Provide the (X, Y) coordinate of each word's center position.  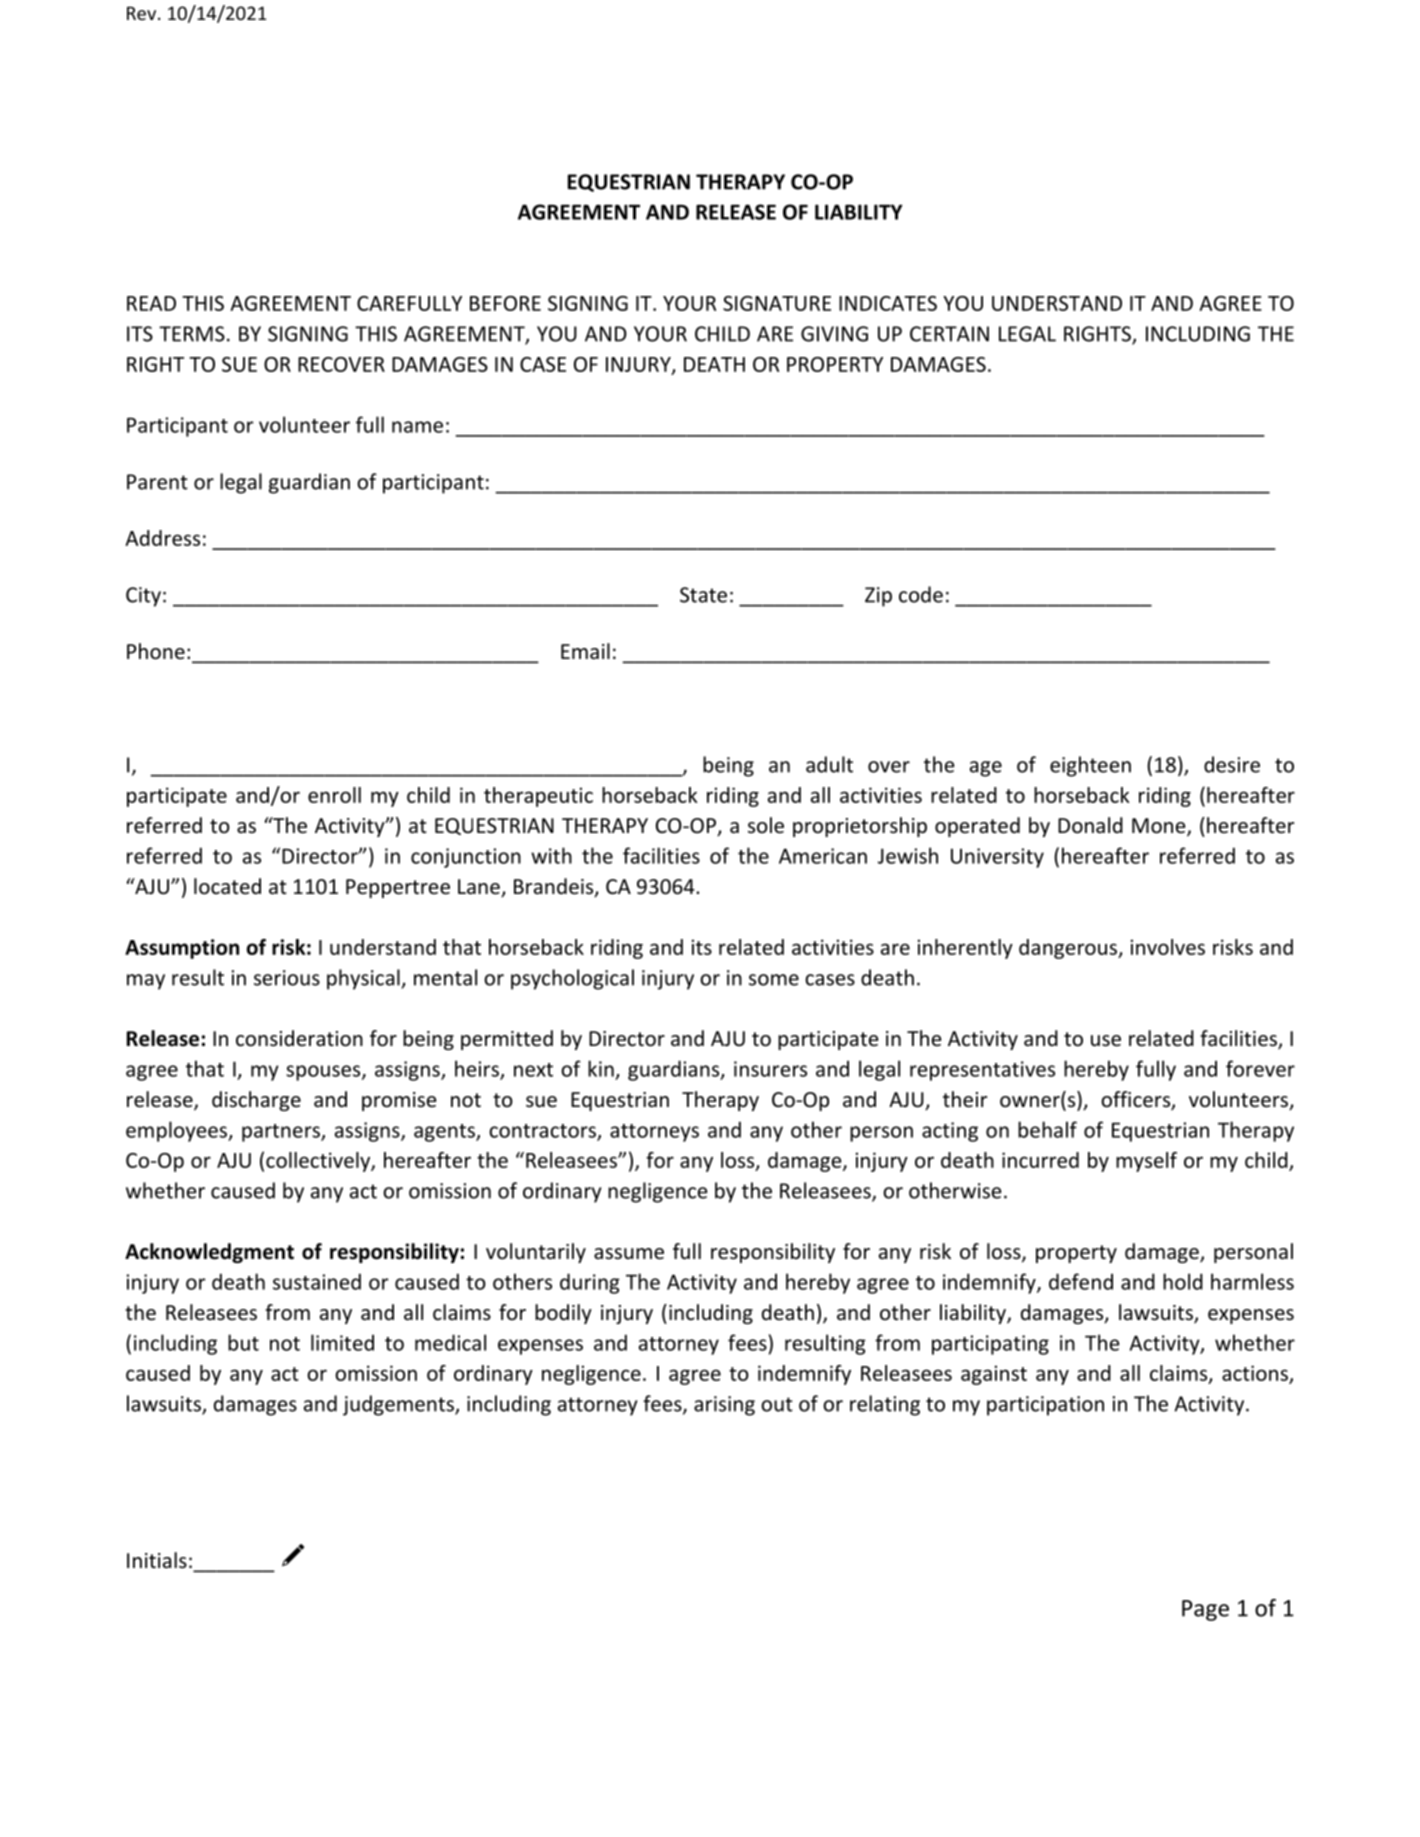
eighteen (1090, 766)
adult (829, 764)
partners (282, 1133)
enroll (334, 795)
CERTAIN (949, 334)
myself (1146, 1162)
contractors (543, 1132)
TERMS (192, 334)
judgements (399, 1405)
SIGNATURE (777, 303)
